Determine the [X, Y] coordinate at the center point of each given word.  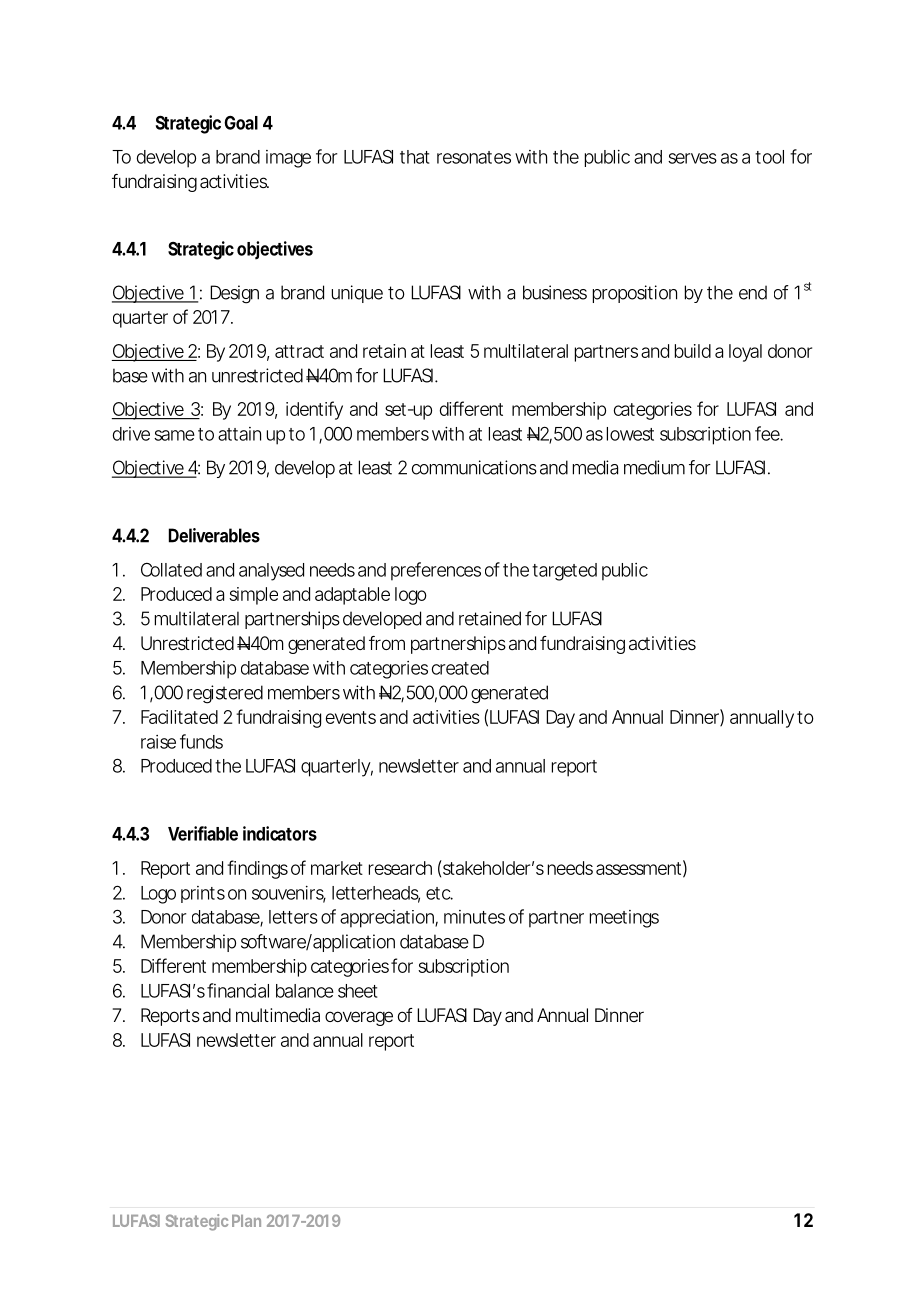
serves [692, 158]
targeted [564, 572]
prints [203, 894]
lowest [630, 434]
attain [239, 434]
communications [474, 467]
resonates [474, 157]
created [460, 668]
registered [225, 694]
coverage [359, 1018]
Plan [246, 1221]
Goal [241, 123]
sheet [357, 991]
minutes [474, 917]
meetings [624, 919]
